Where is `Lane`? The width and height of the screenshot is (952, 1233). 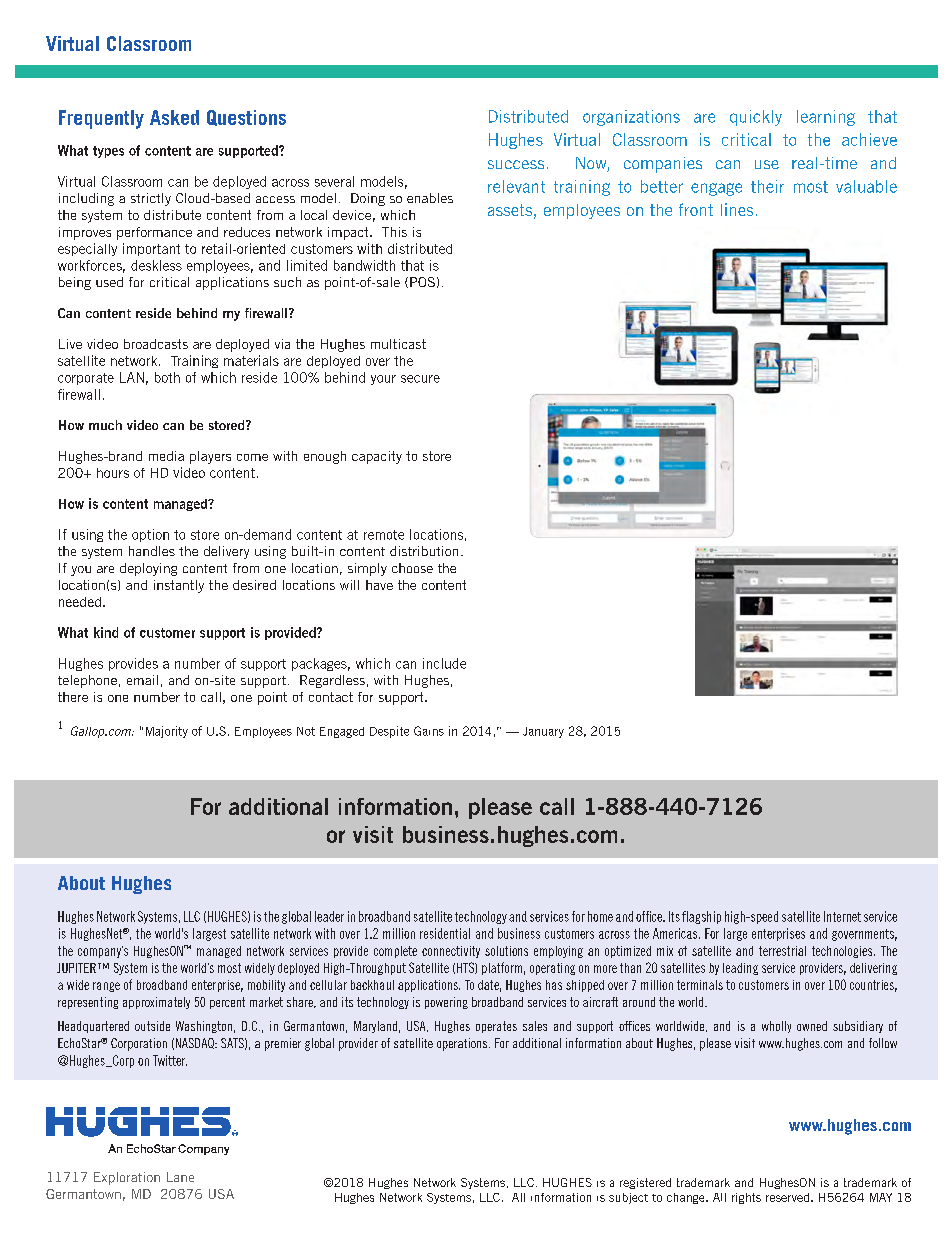
Lane is located at coordinates (180, 1177).
